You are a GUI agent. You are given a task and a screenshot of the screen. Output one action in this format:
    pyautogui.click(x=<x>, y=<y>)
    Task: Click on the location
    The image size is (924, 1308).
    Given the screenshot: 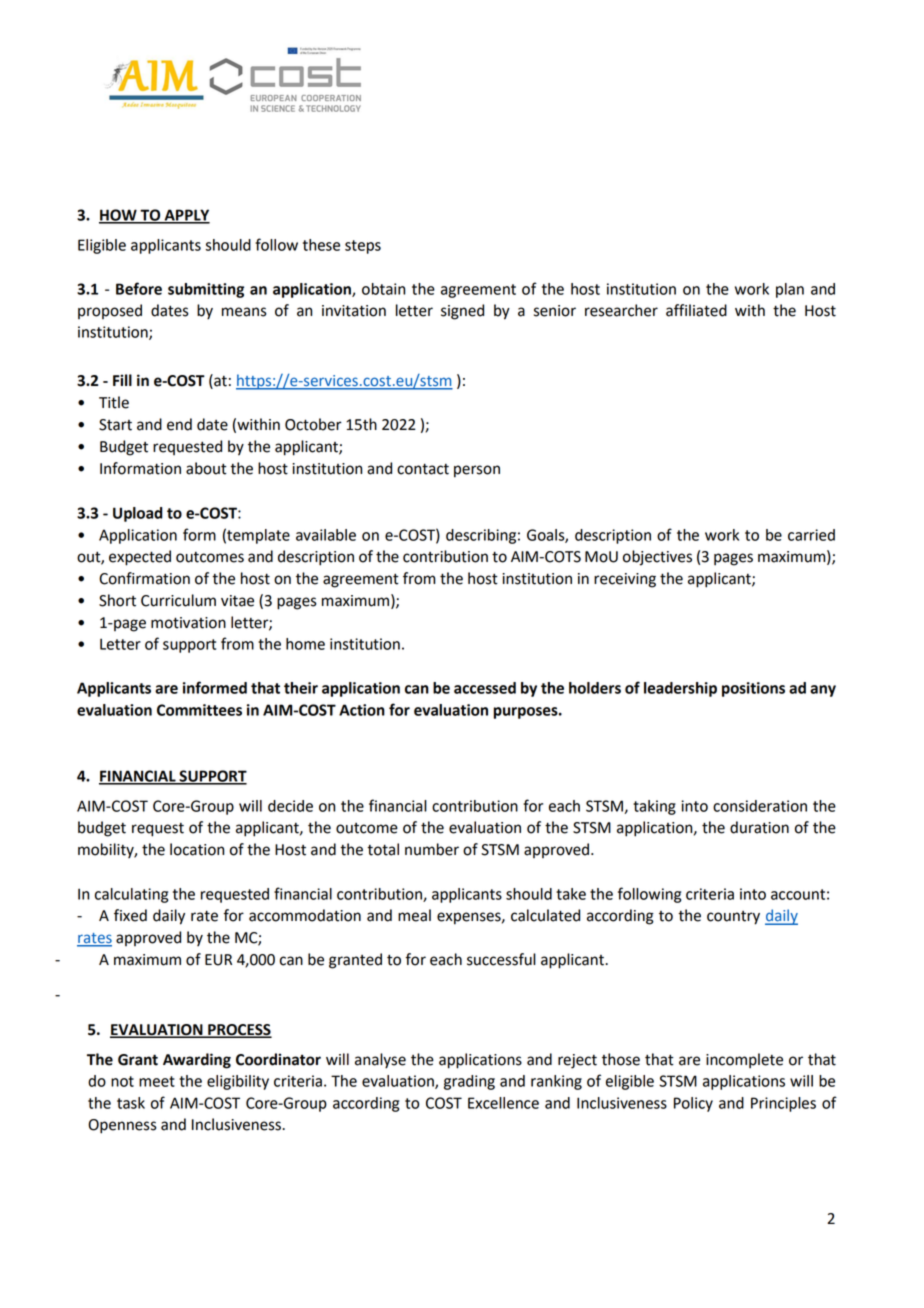 What is the action you would take?
    pyautogui.click(x=197, y=849)
